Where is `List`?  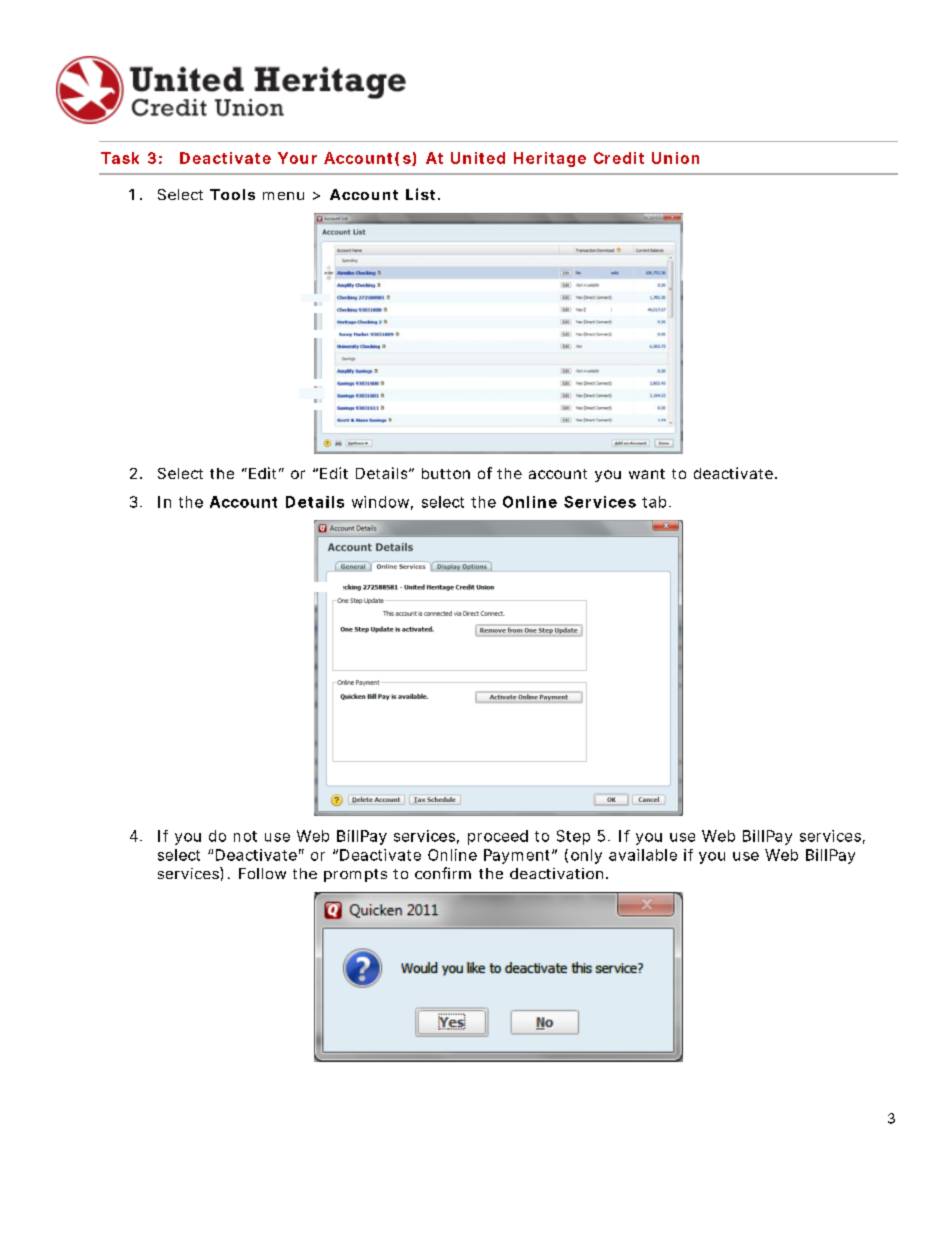 List is located at coordinates (420, 194).
